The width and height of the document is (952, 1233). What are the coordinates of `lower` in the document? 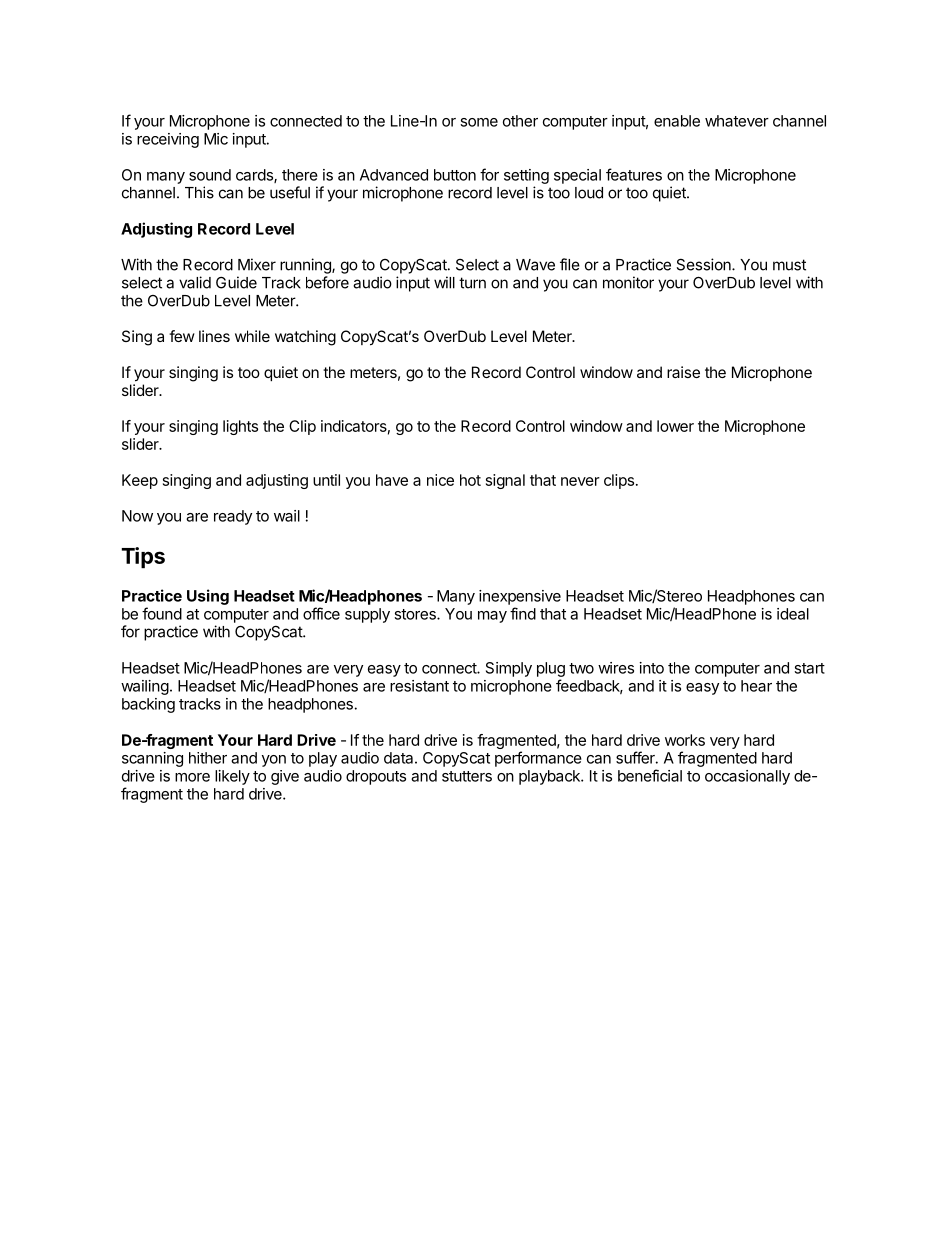 It's located at (675, 426).
